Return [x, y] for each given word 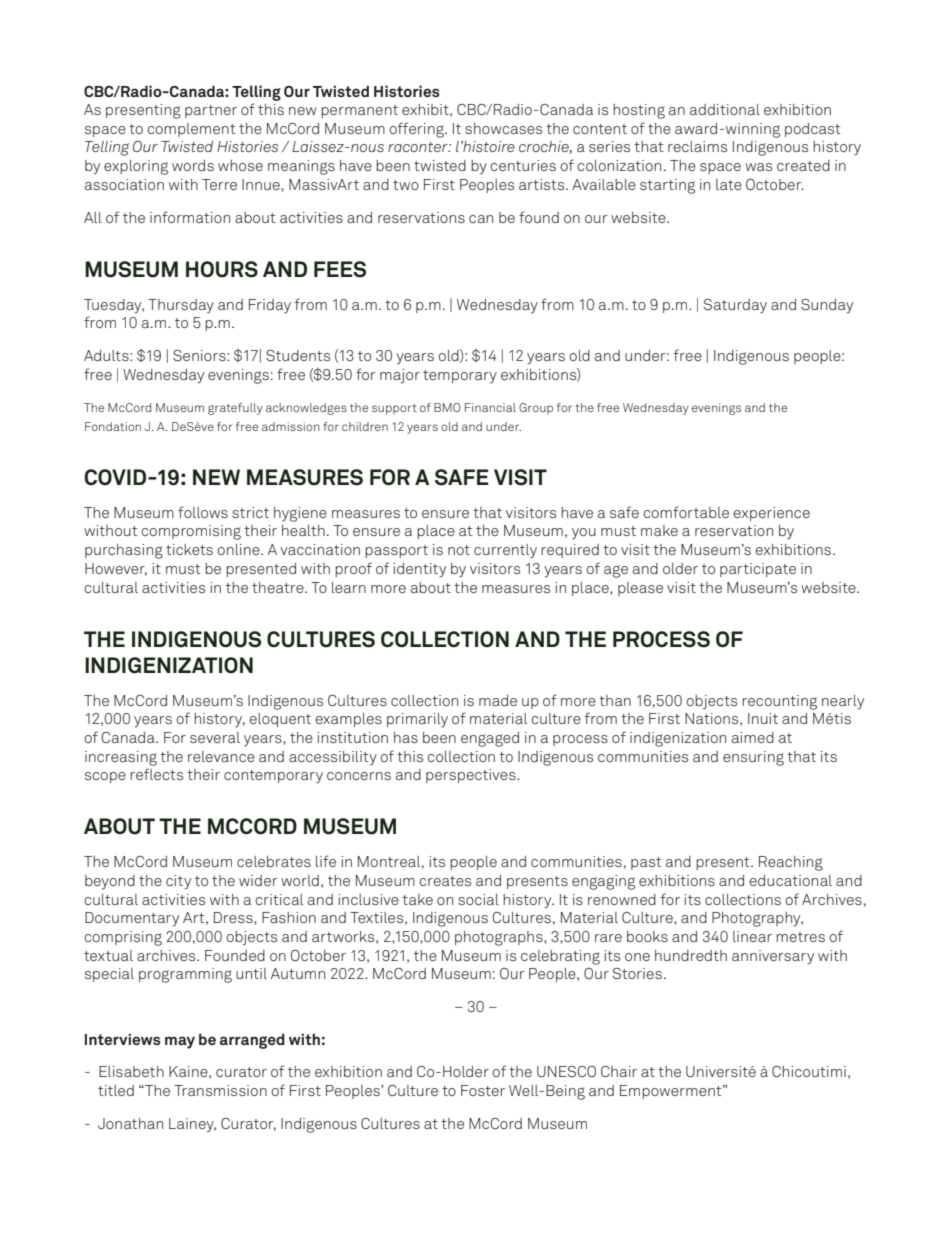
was [758, 167]
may [180, 1042]
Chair [619, 1071]
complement [191, 130]
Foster [483, 1090]
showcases [503, 128]
